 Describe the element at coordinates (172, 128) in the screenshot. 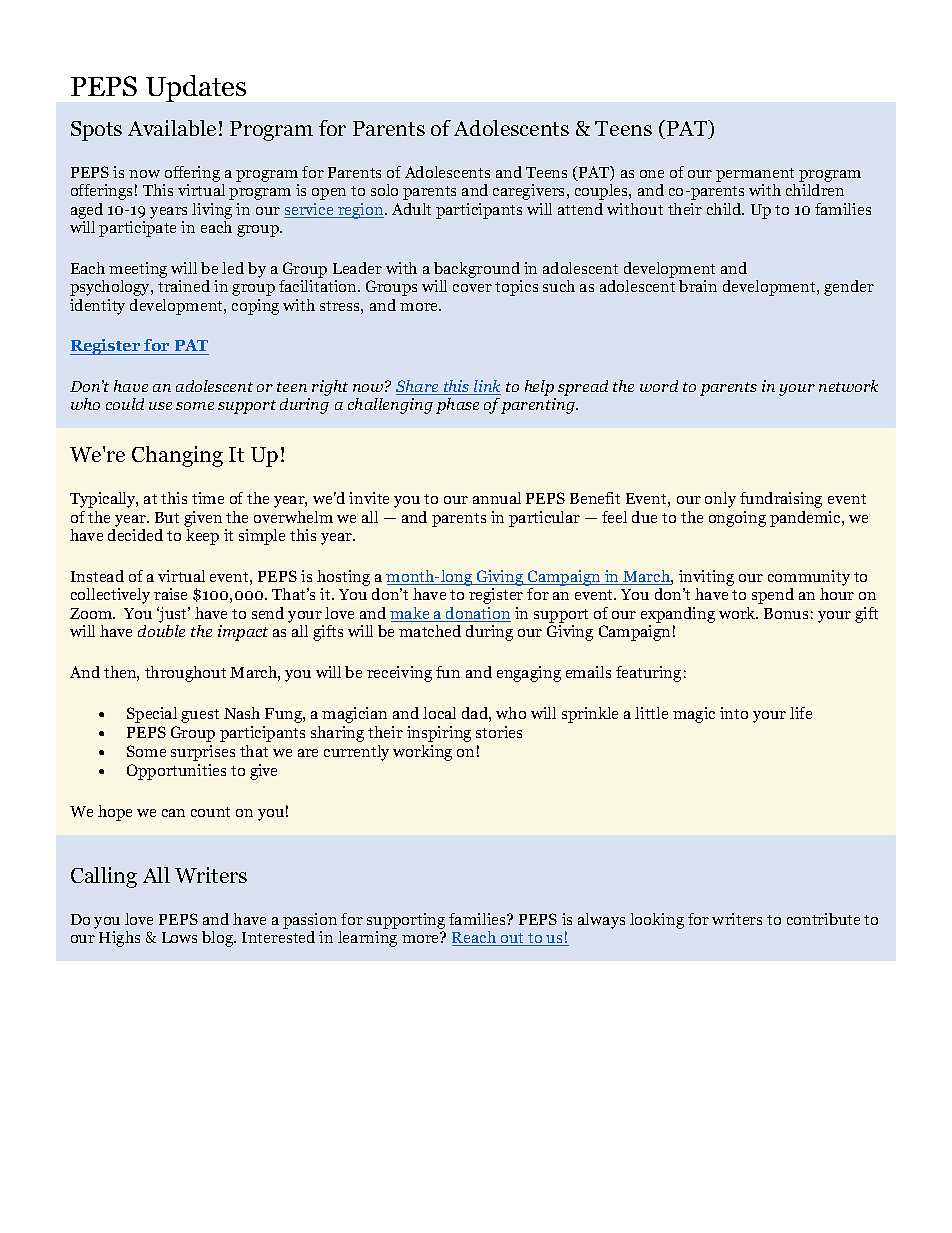

I see `Available` at that location.
